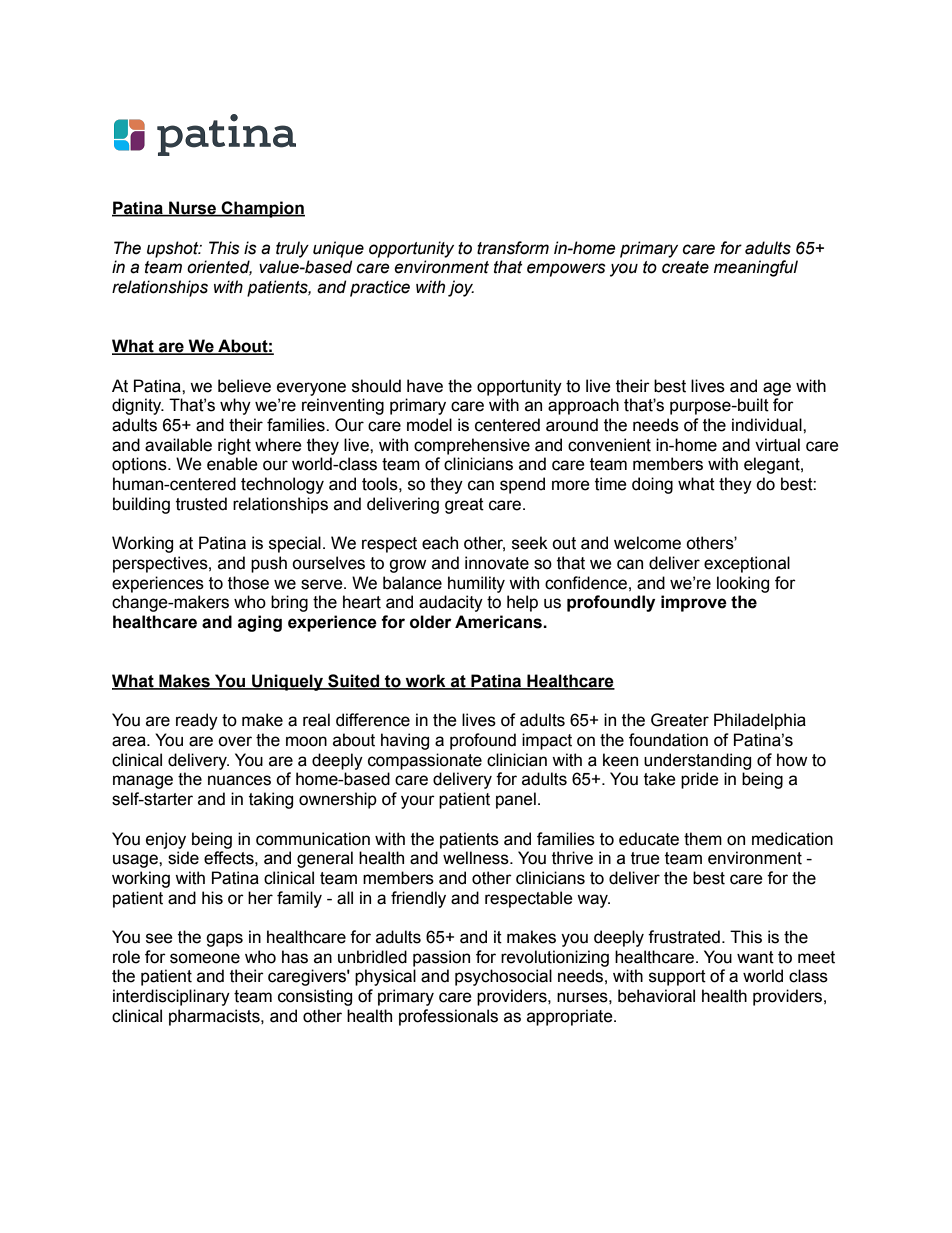  I want to click on over, so click(235, 741).
